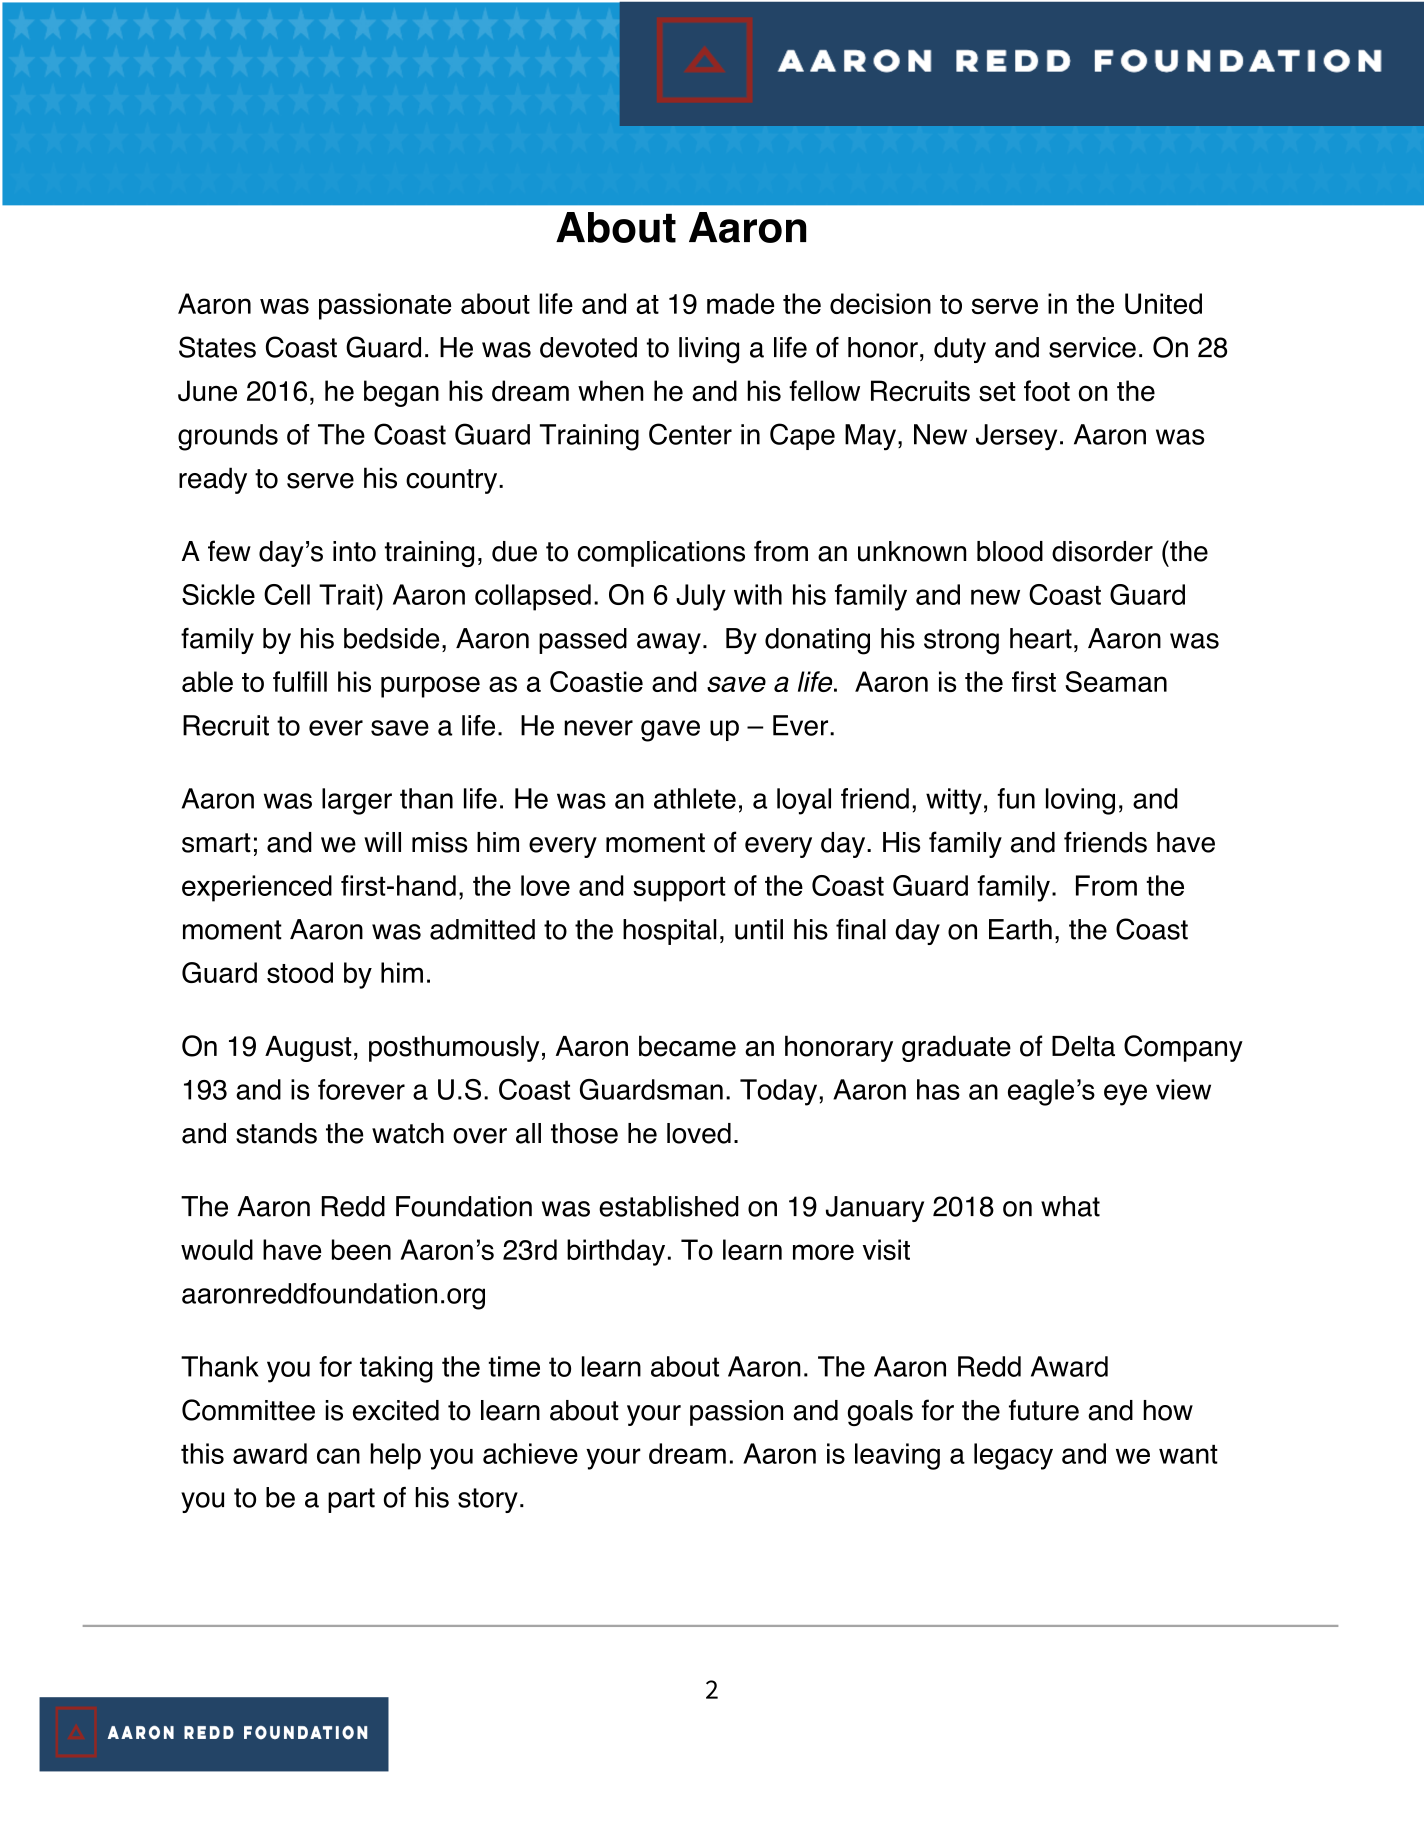  I want to click on living, so click(709, 350).
